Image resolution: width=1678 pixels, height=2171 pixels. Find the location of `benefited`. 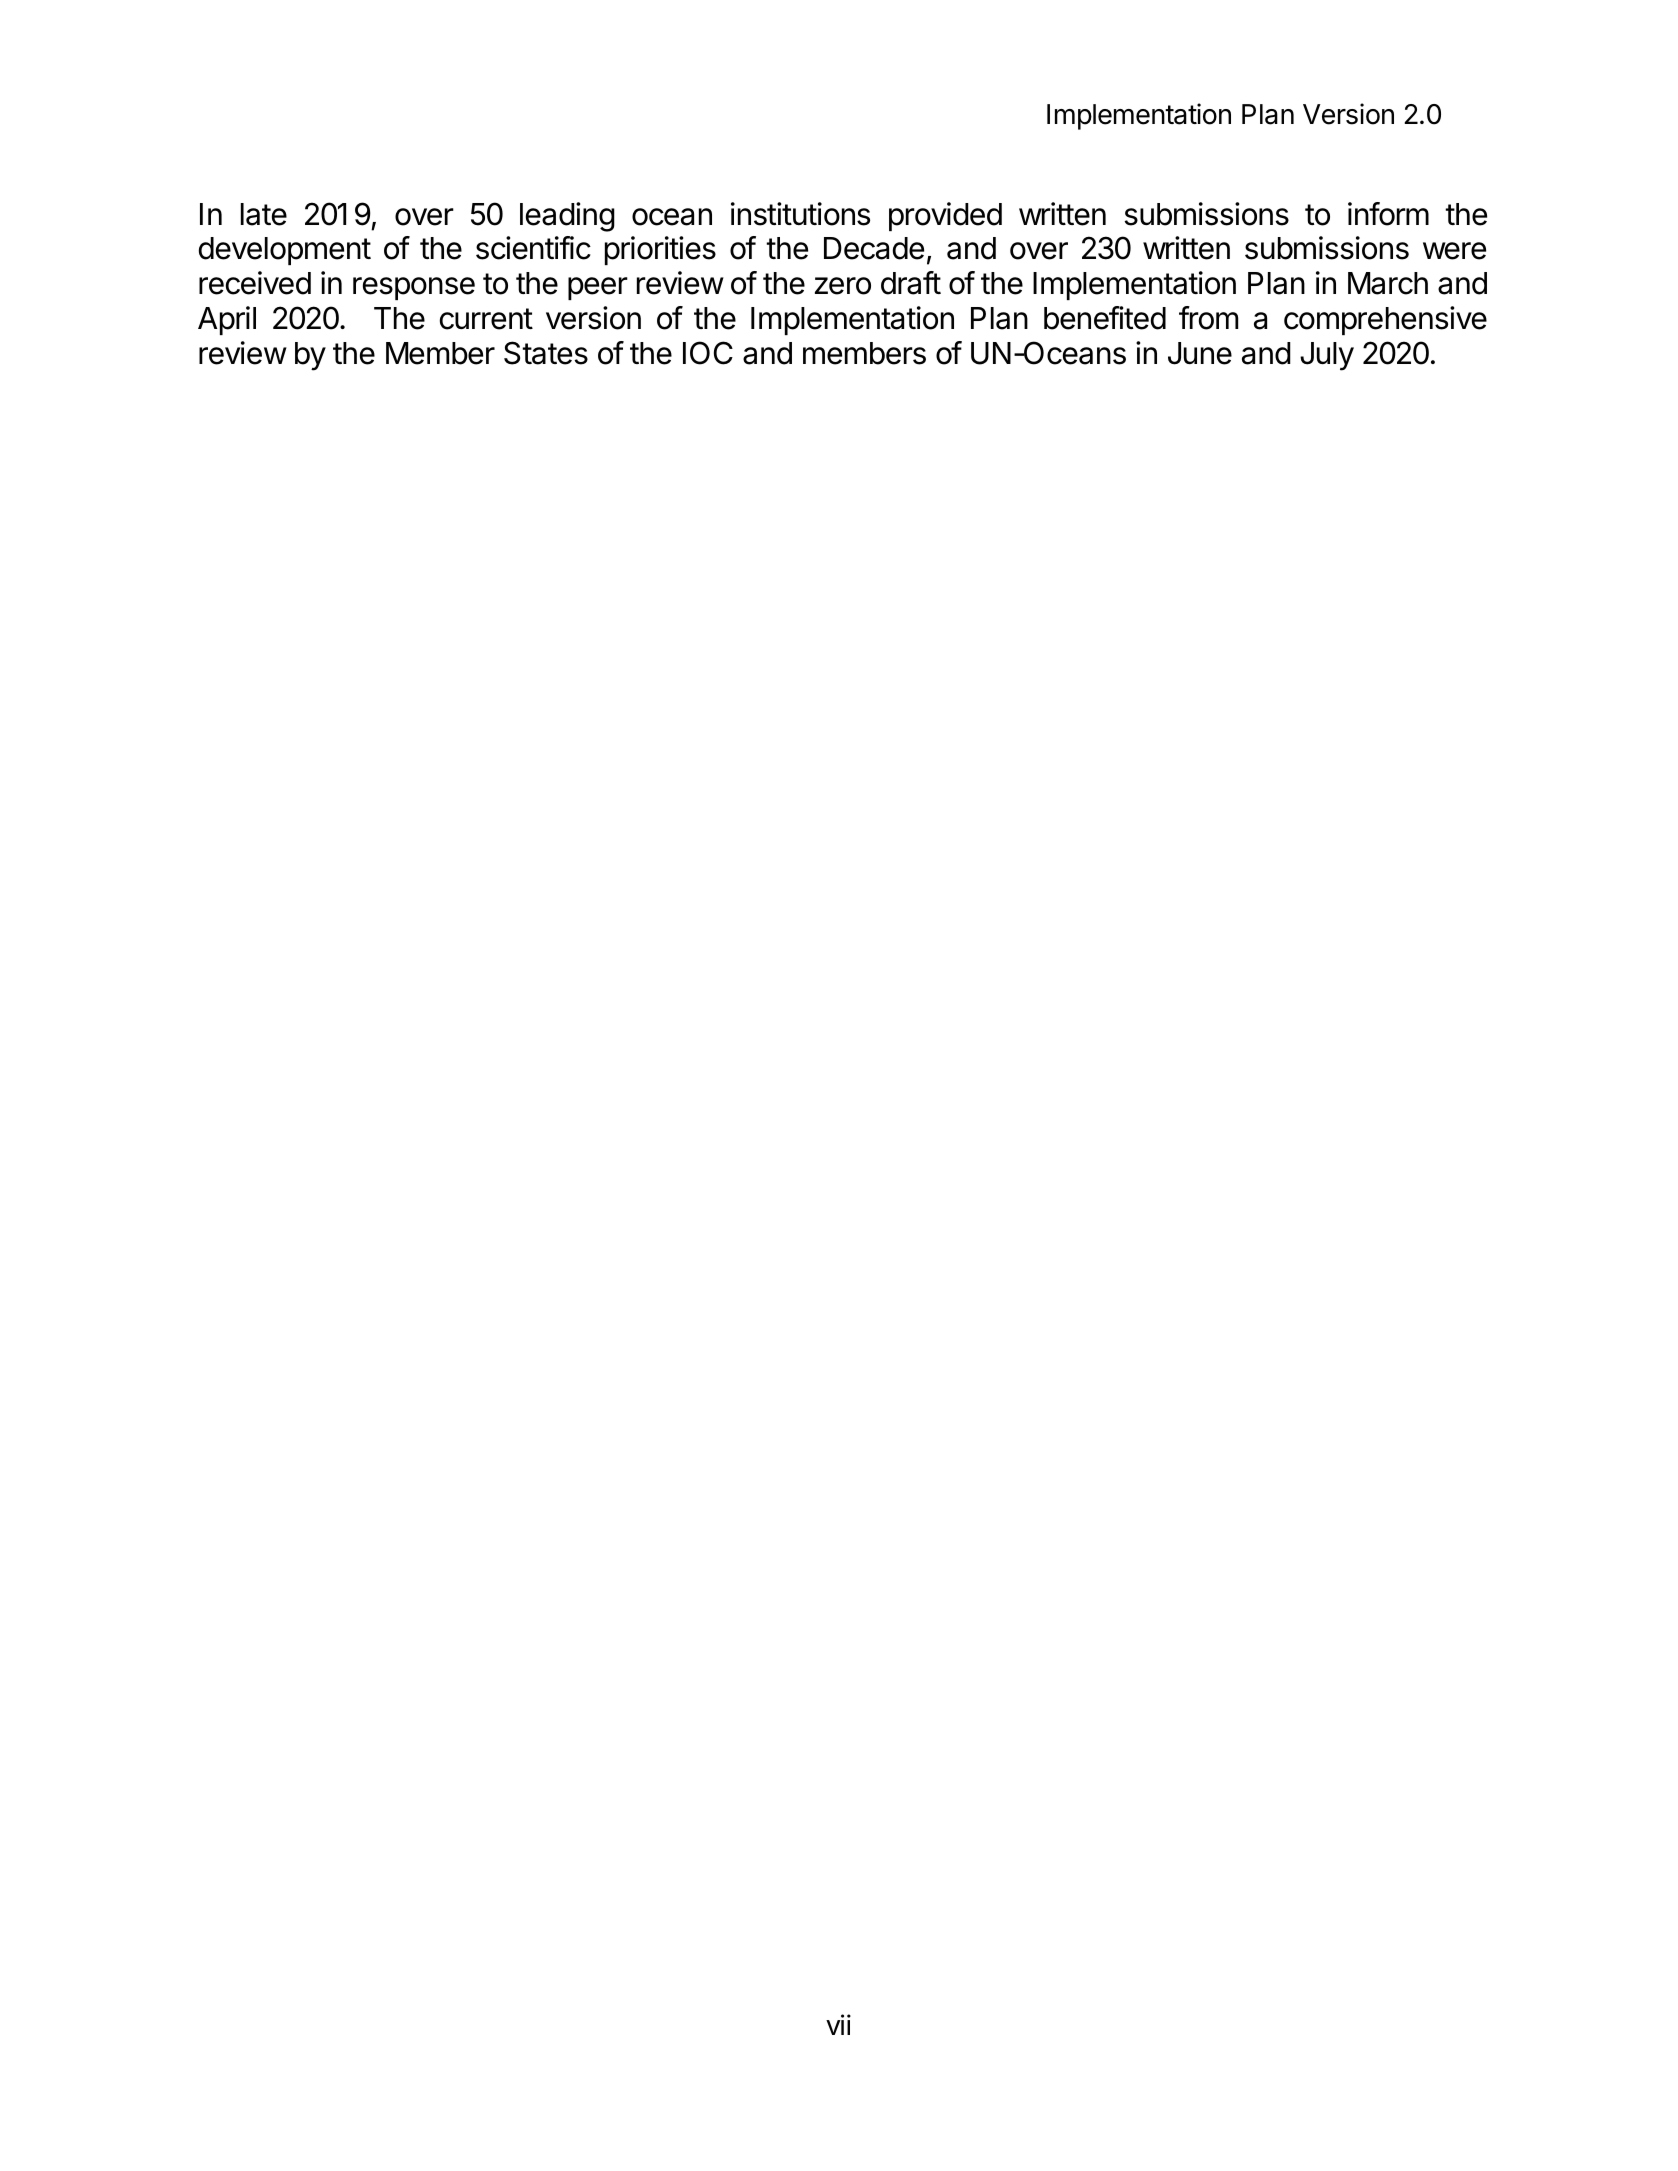

benefited is located at coordinates (1105, 318).
